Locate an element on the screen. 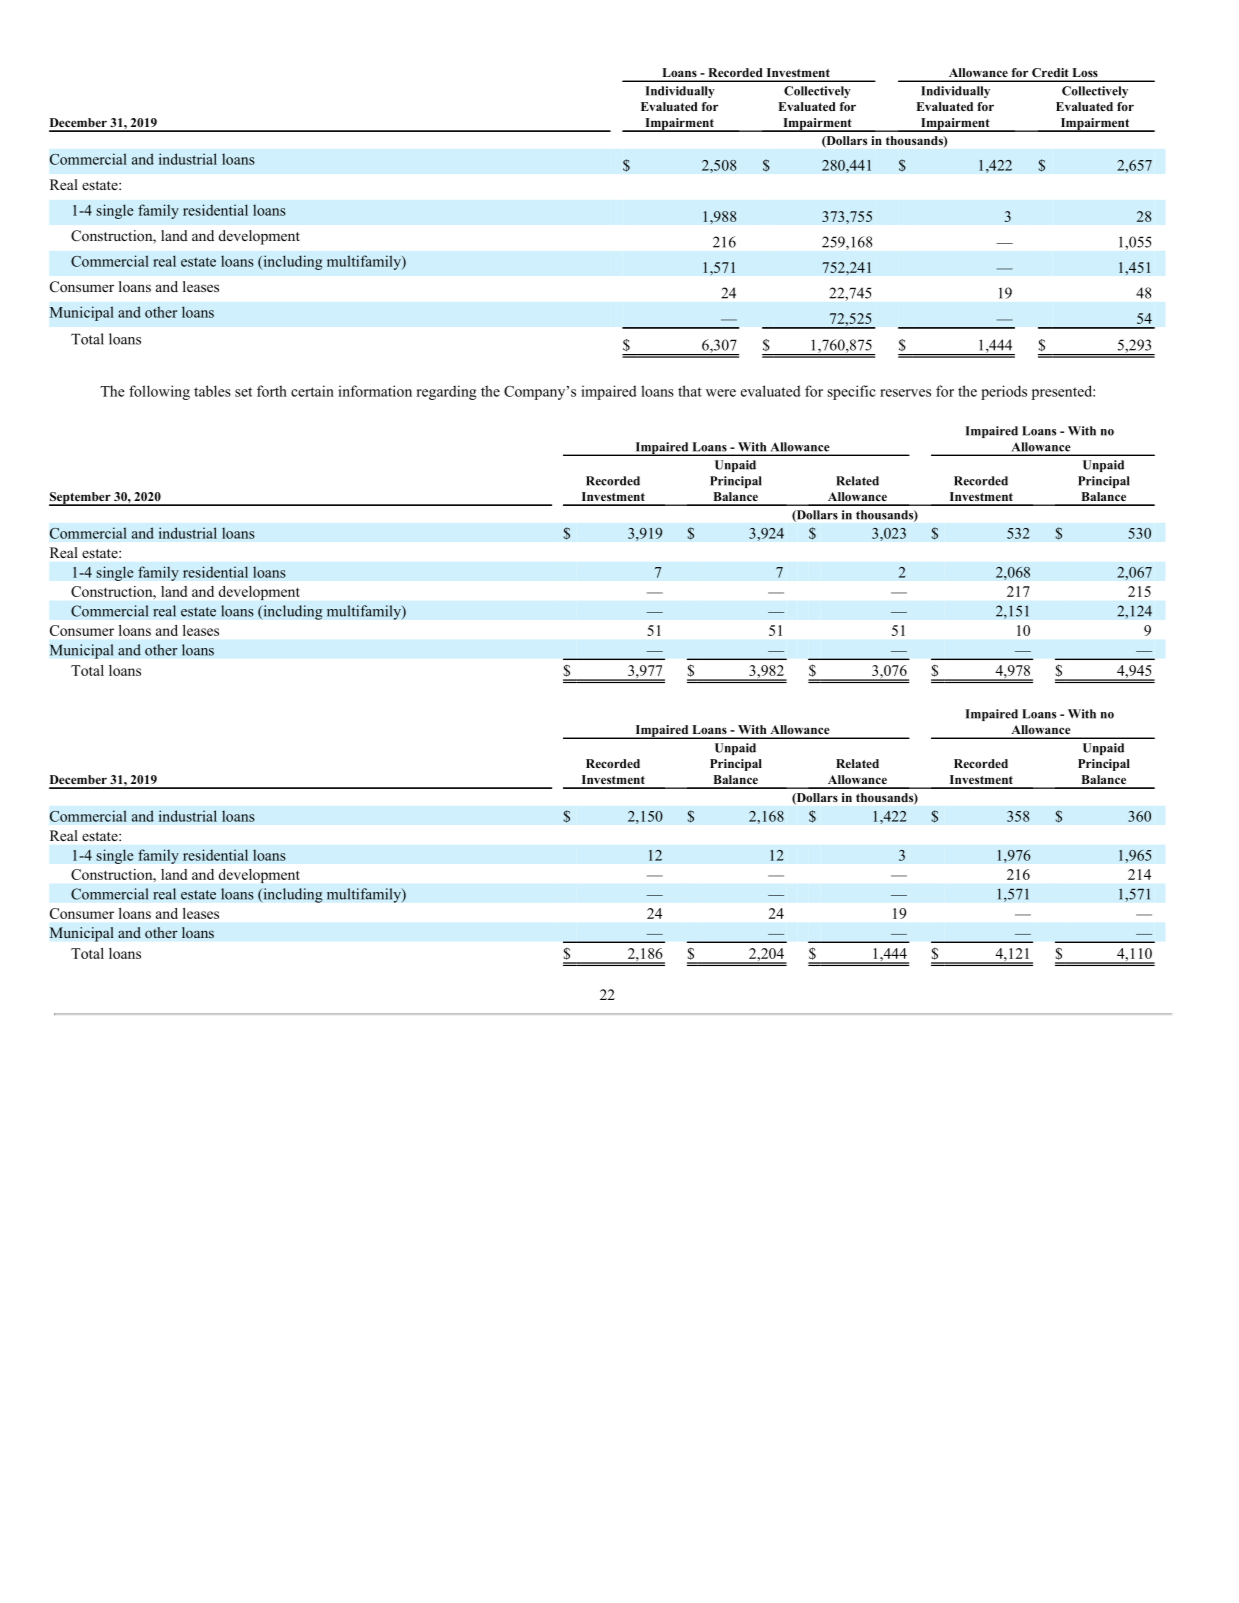 This screenshot has height=1603, width=1239. periods is located at coordinates (1004, 392).
